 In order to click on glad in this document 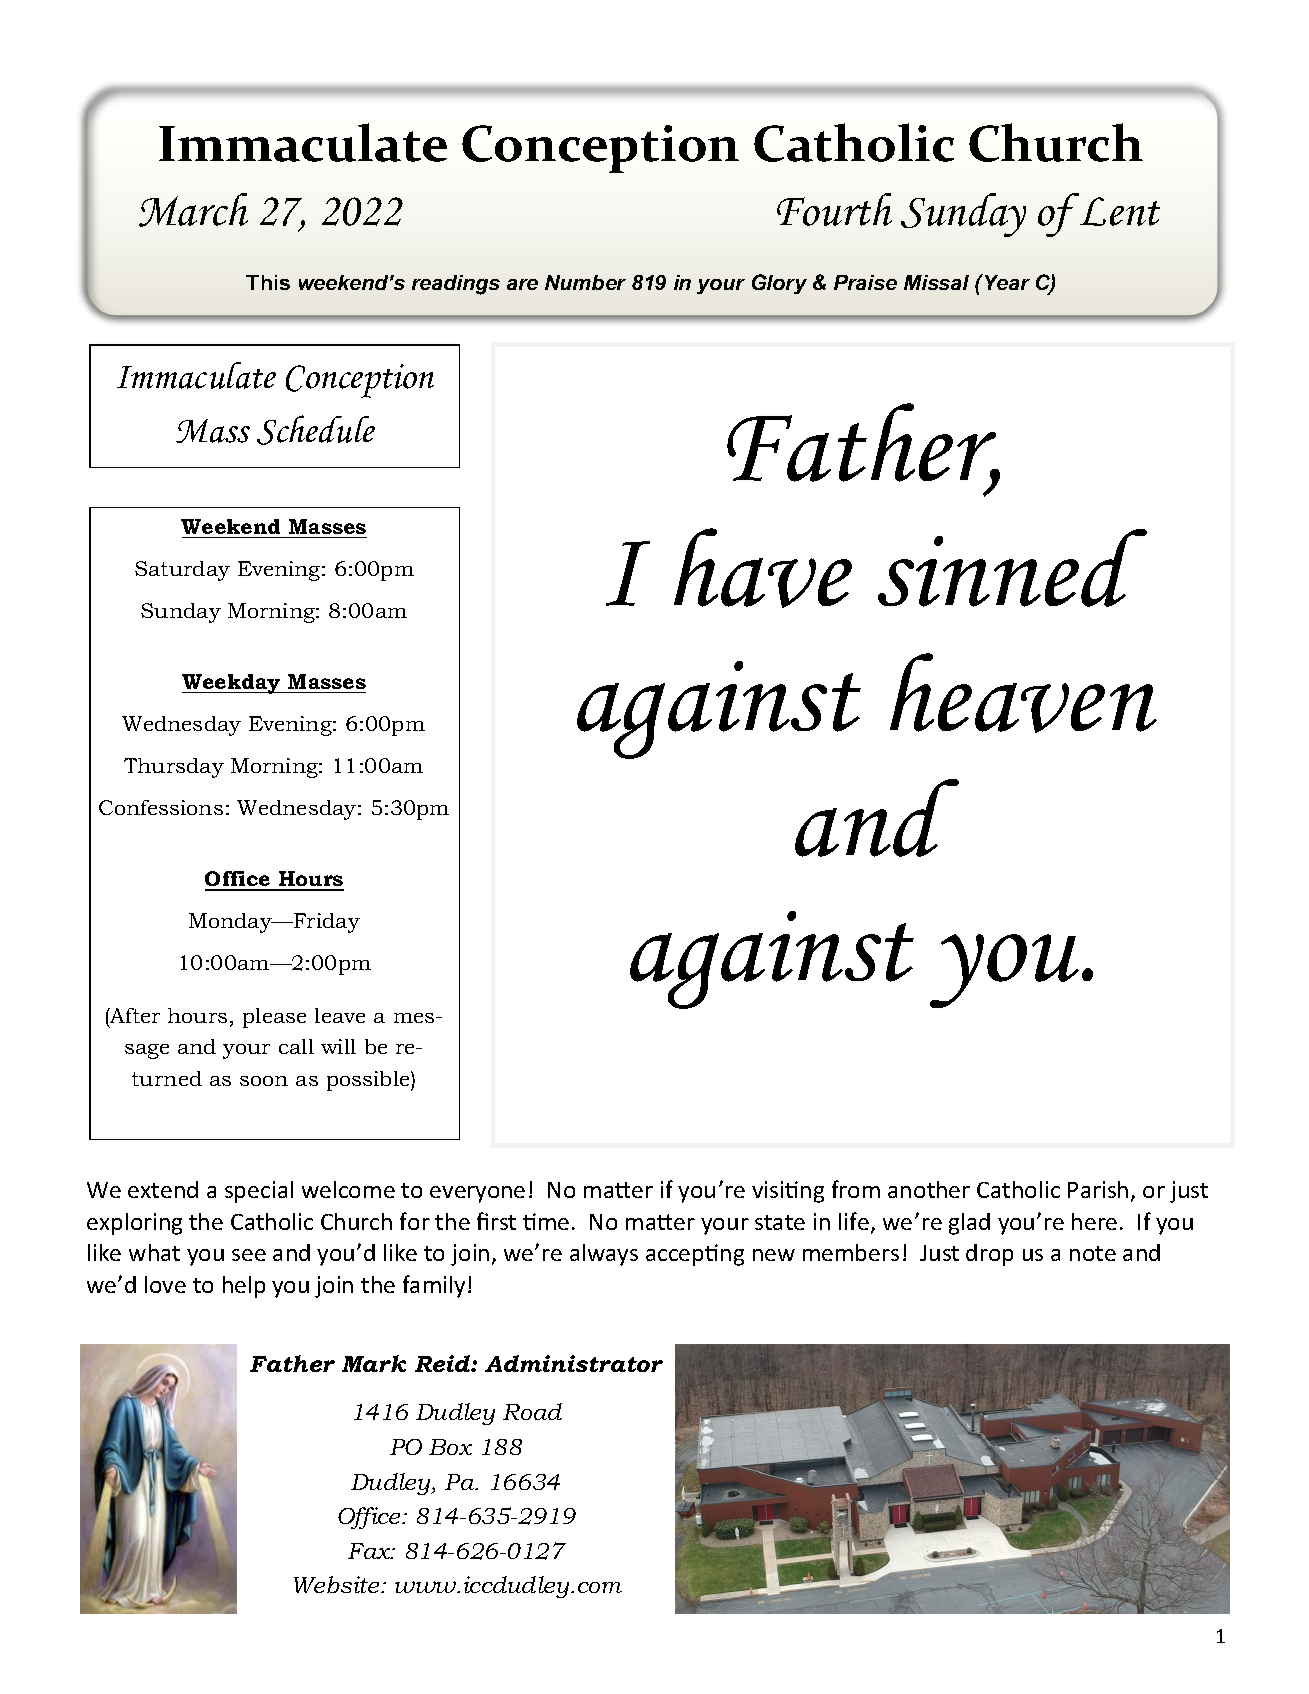, I will do `click(969, 1224)`.
